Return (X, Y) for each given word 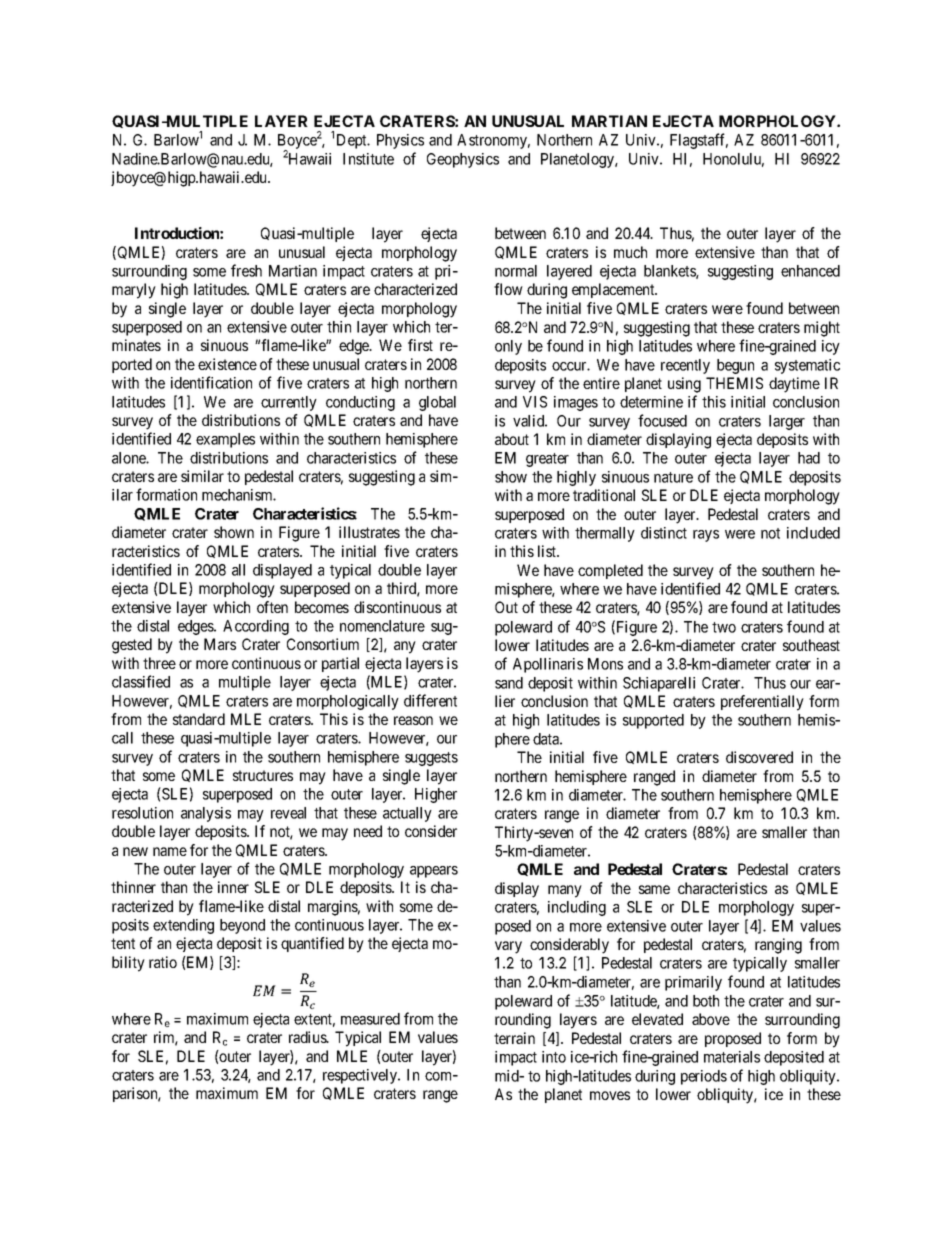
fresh (246, 270)
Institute (368, 159)
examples (225, 440)
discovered (759, 757)
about (512, 439)
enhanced (810, 271)
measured (370, 1019)
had (809, 458)
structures (263, 775)
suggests (431, 759)
